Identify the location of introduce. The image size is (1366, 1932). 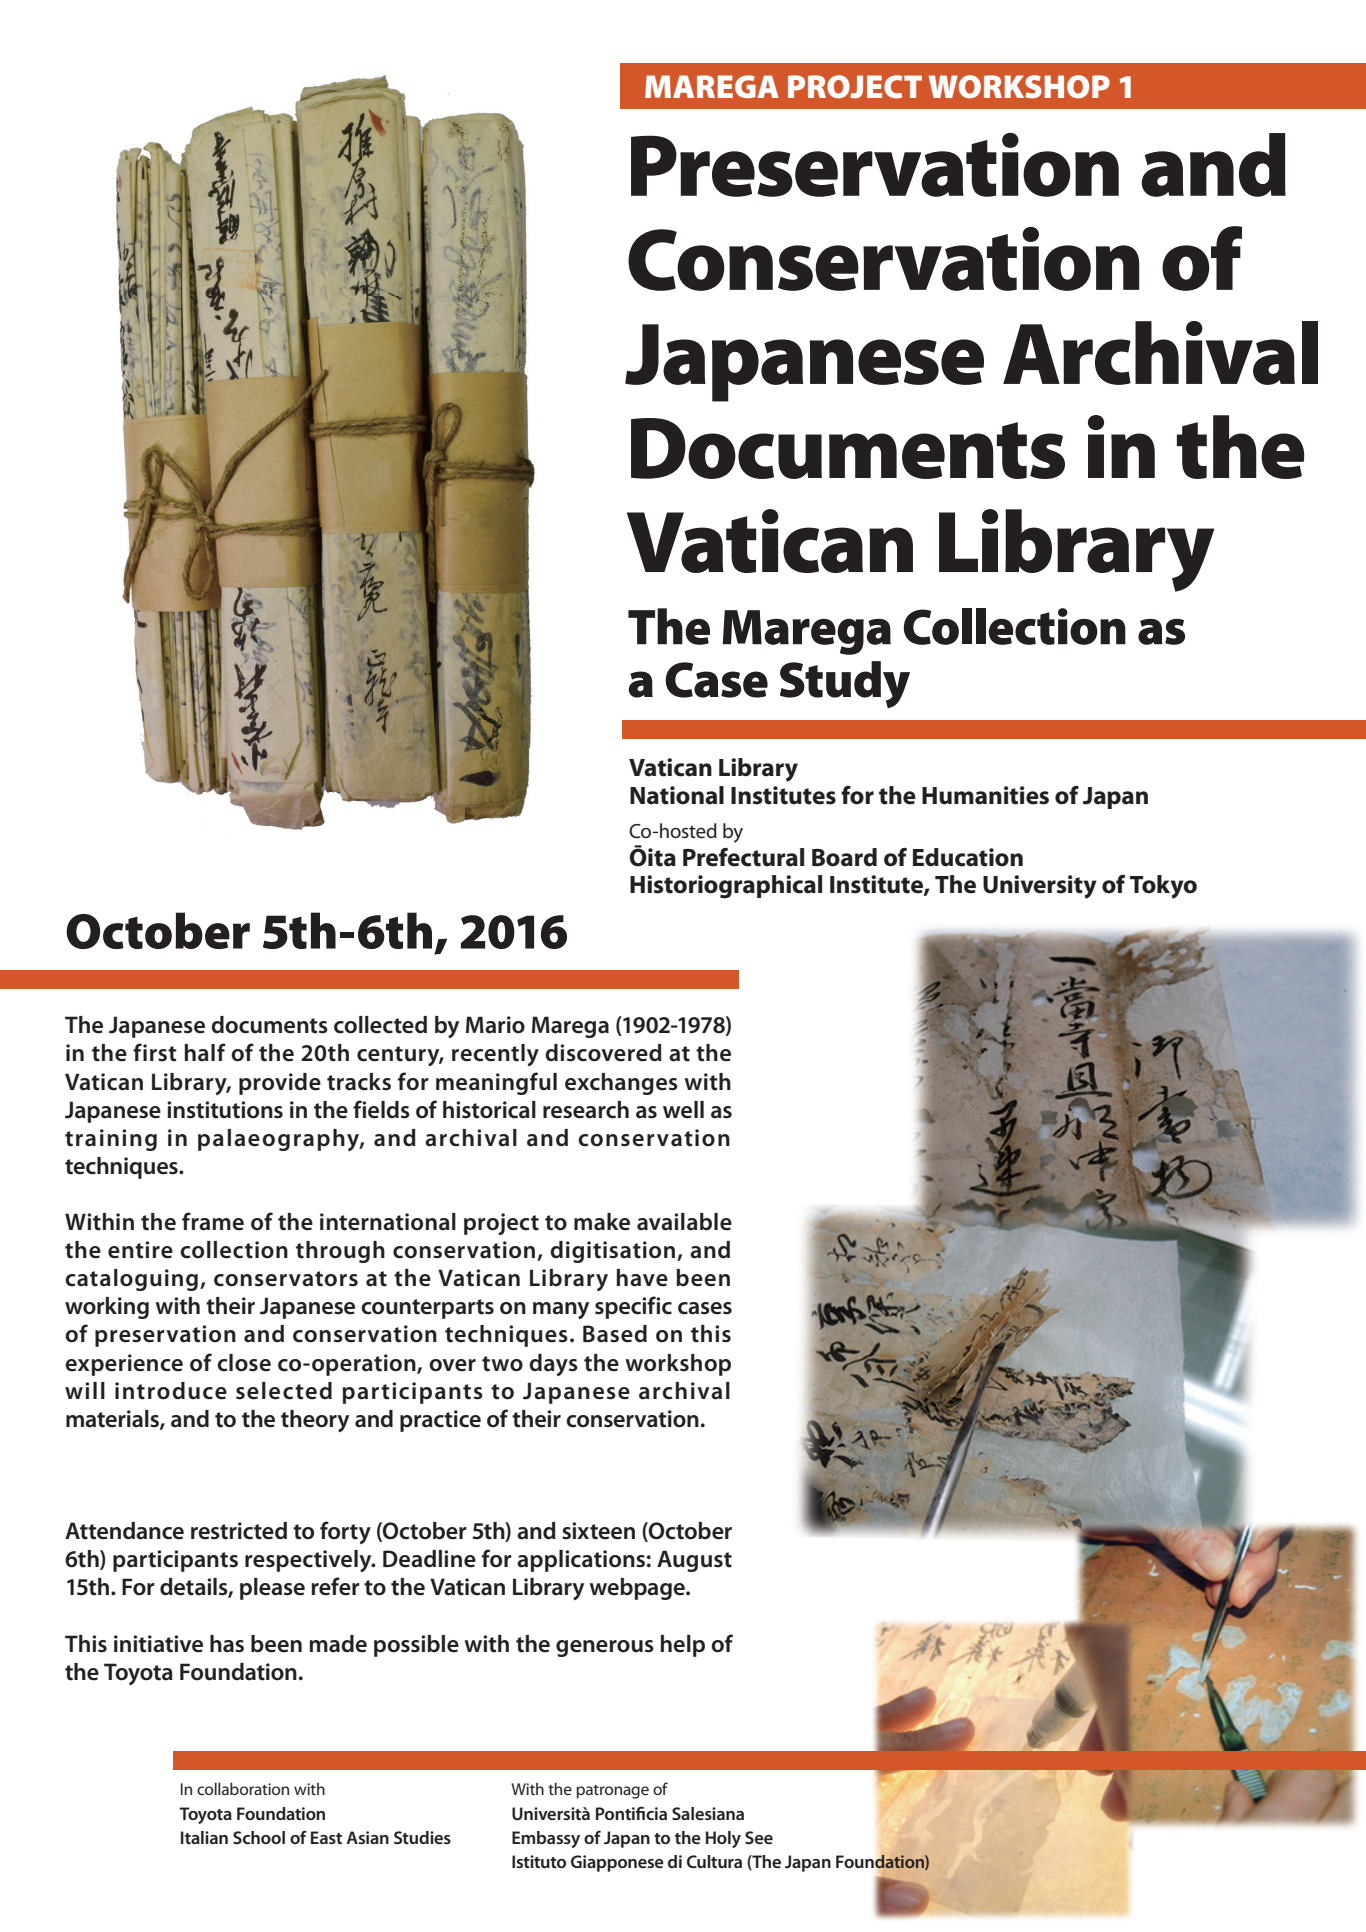
(171, 1391).
